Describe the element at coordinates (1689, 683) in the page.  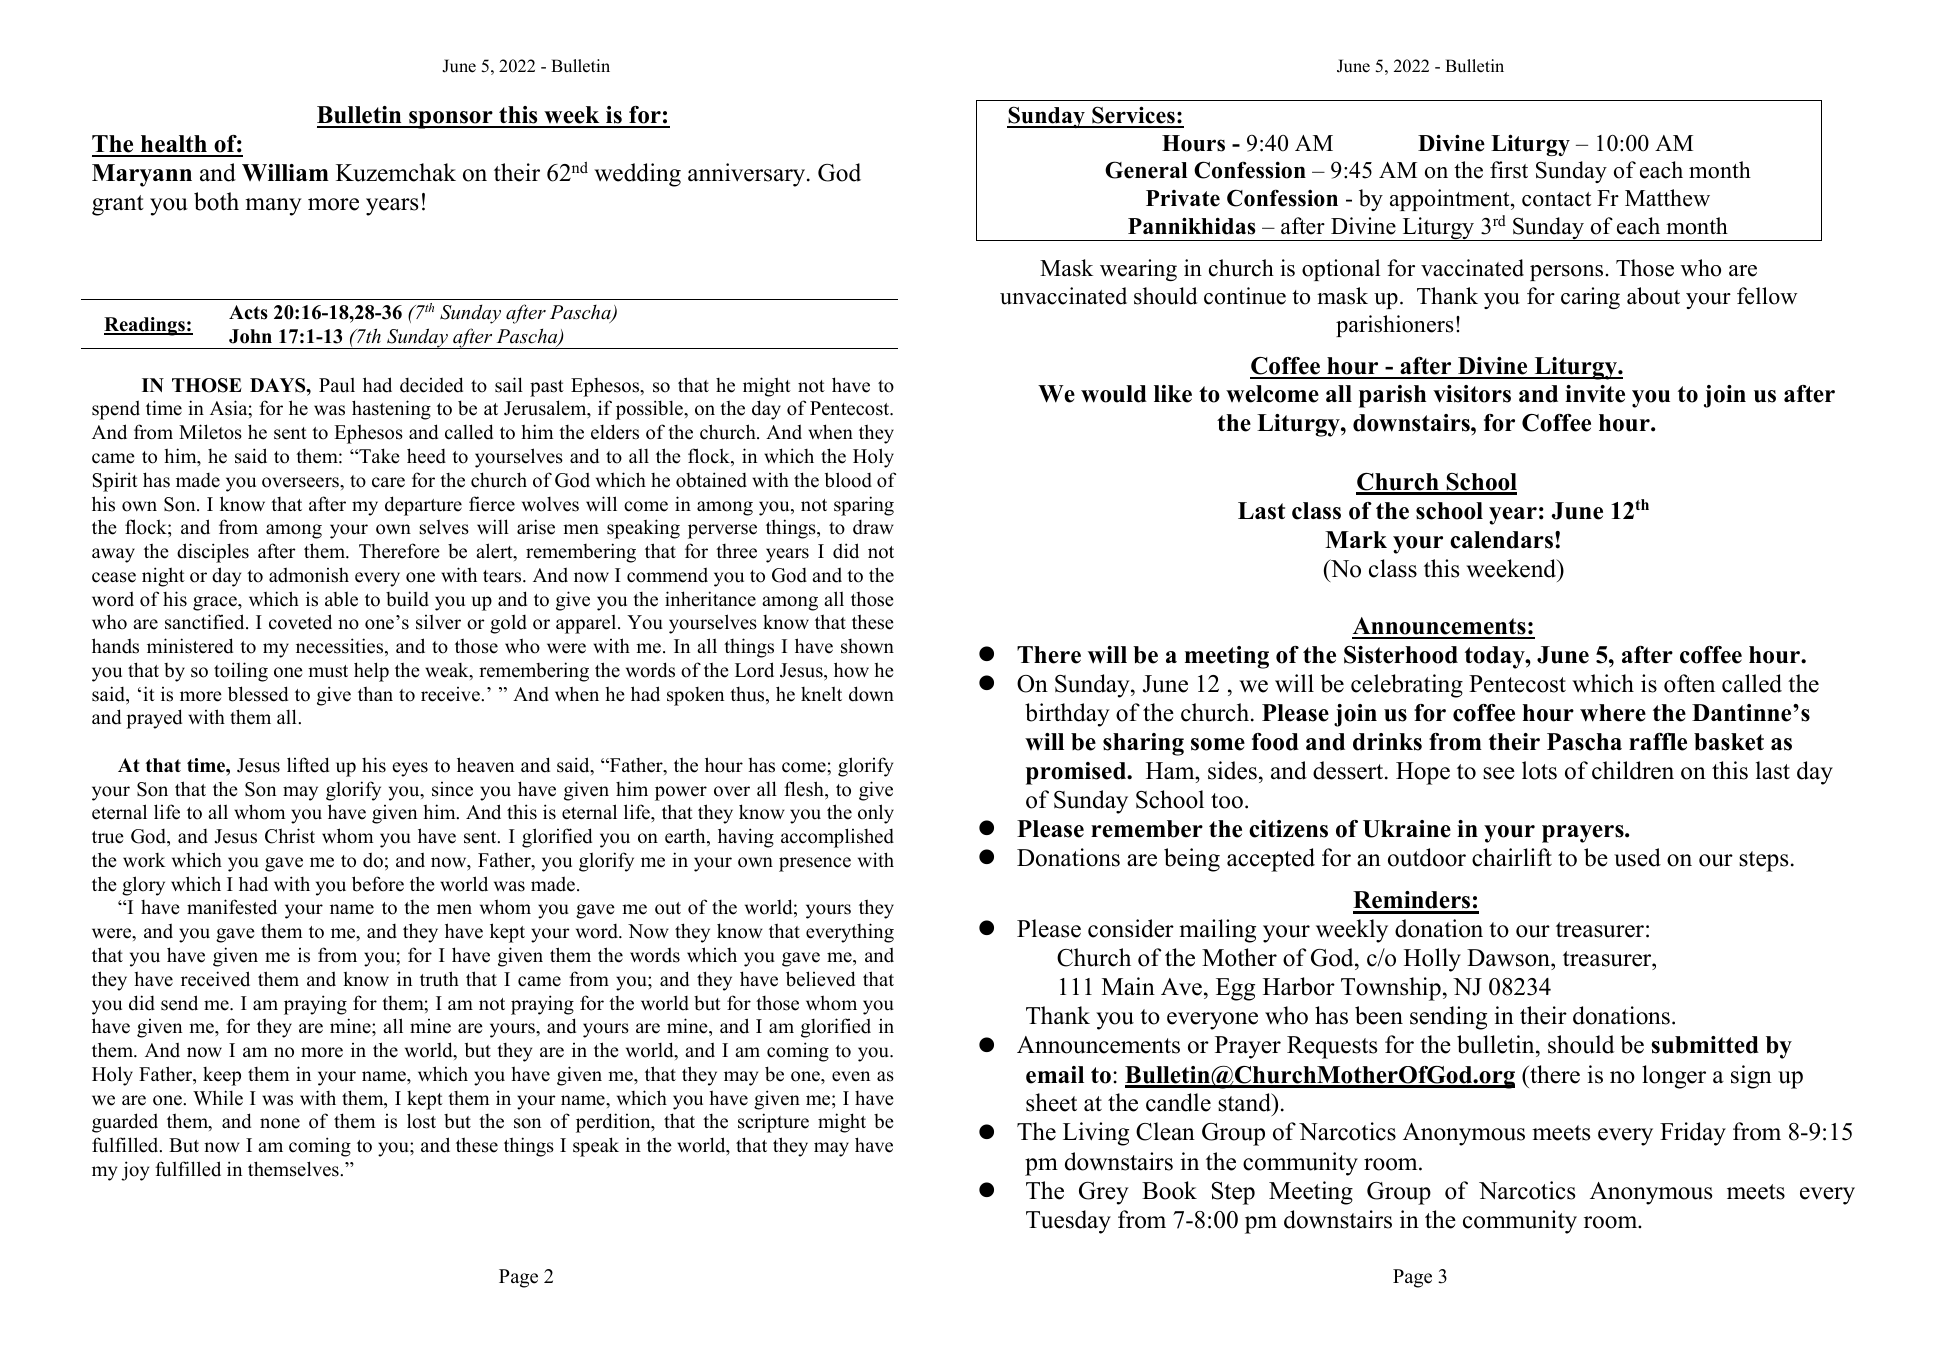
I see `often` at that location.
